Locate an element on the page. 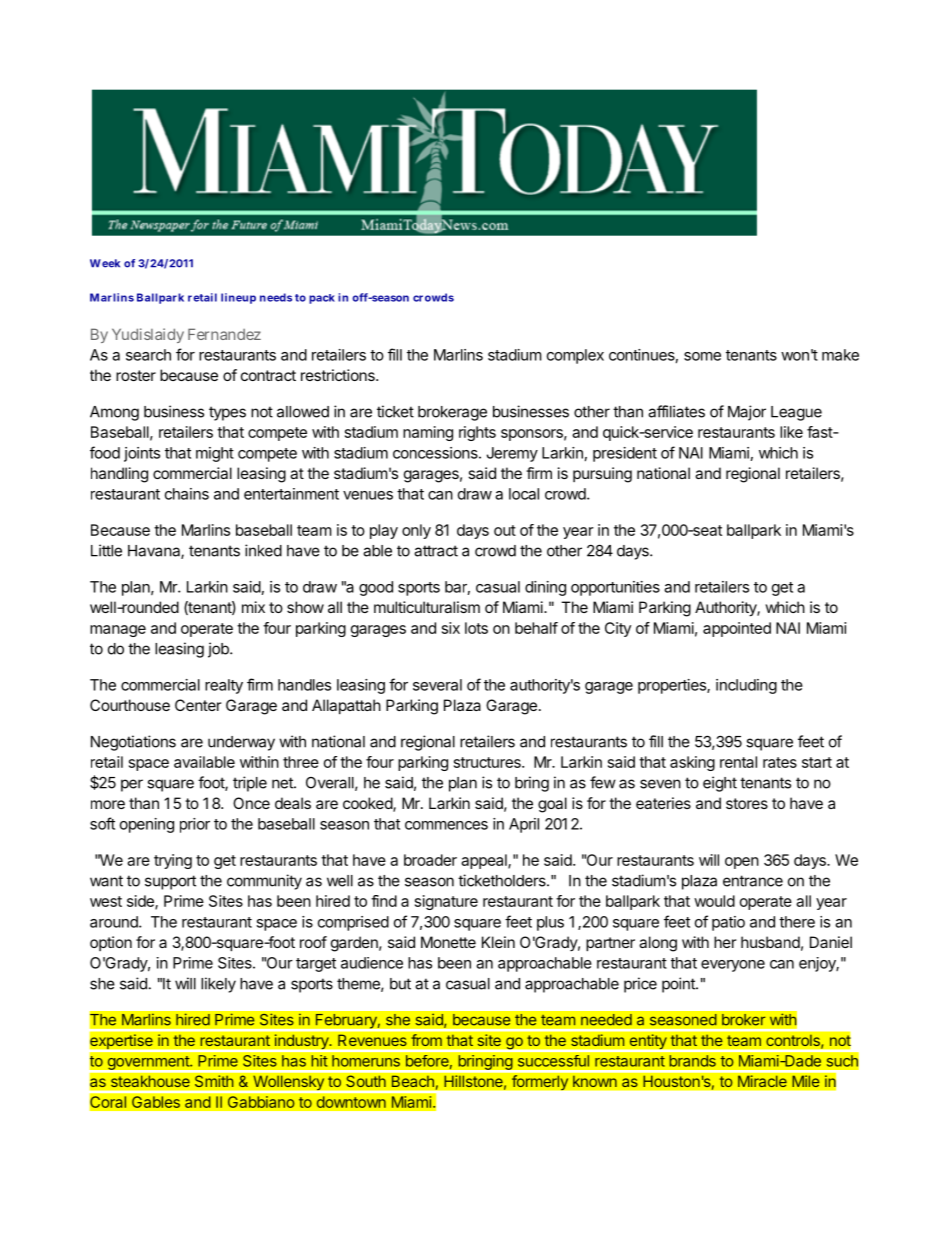 The height and width of the document is (1233, 952). lineup is located at coordinates (238, 298).
